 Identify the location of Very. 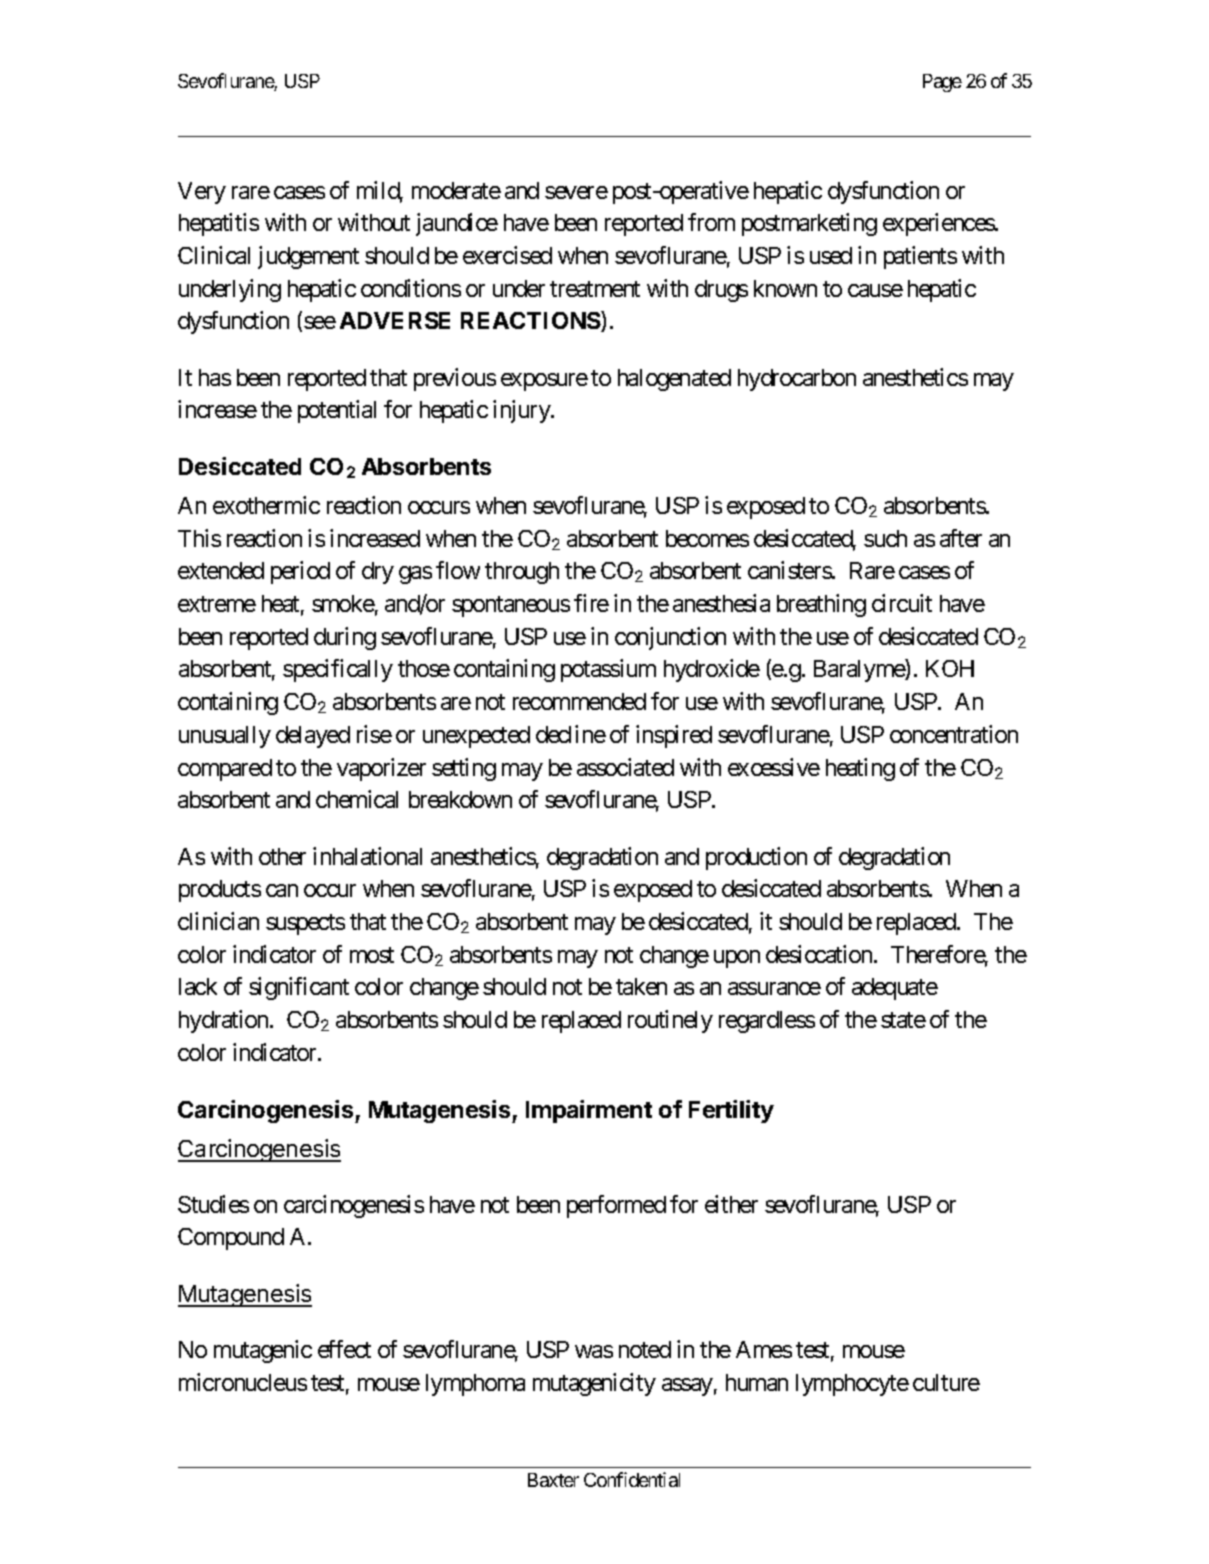
(202, 193).
